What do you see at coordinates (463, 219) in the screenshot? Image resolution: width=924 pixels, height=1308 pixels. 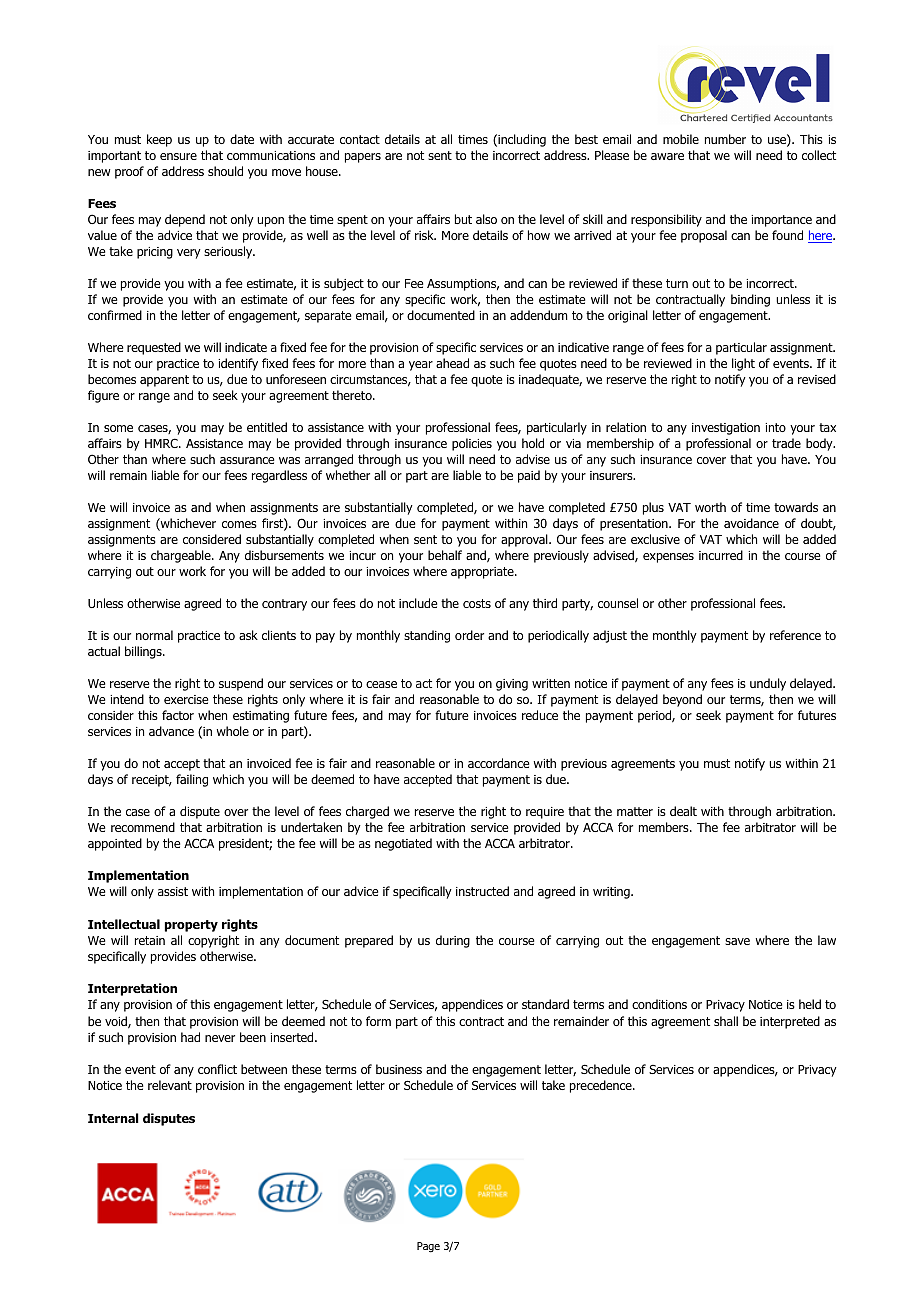 I see `but` at bounding box center [463, 219].
